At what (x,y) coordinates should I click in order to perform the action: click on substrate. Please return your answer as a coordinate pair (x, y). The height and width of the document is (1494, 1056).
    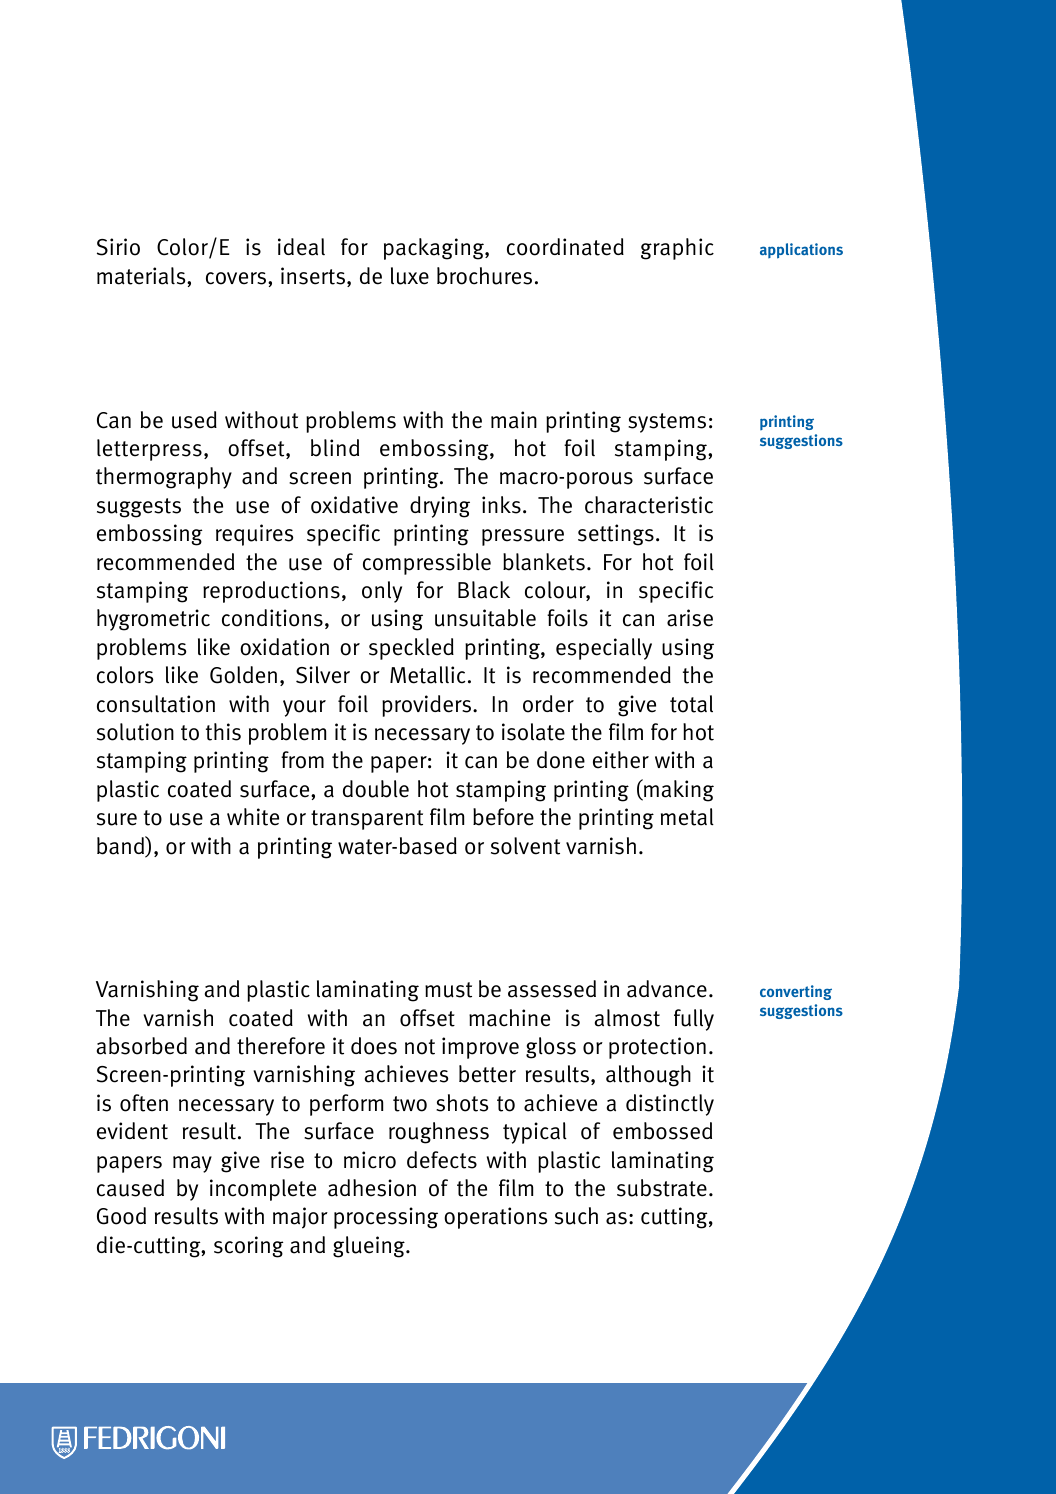
    Looking at the image, I should click on (662, 1188).
